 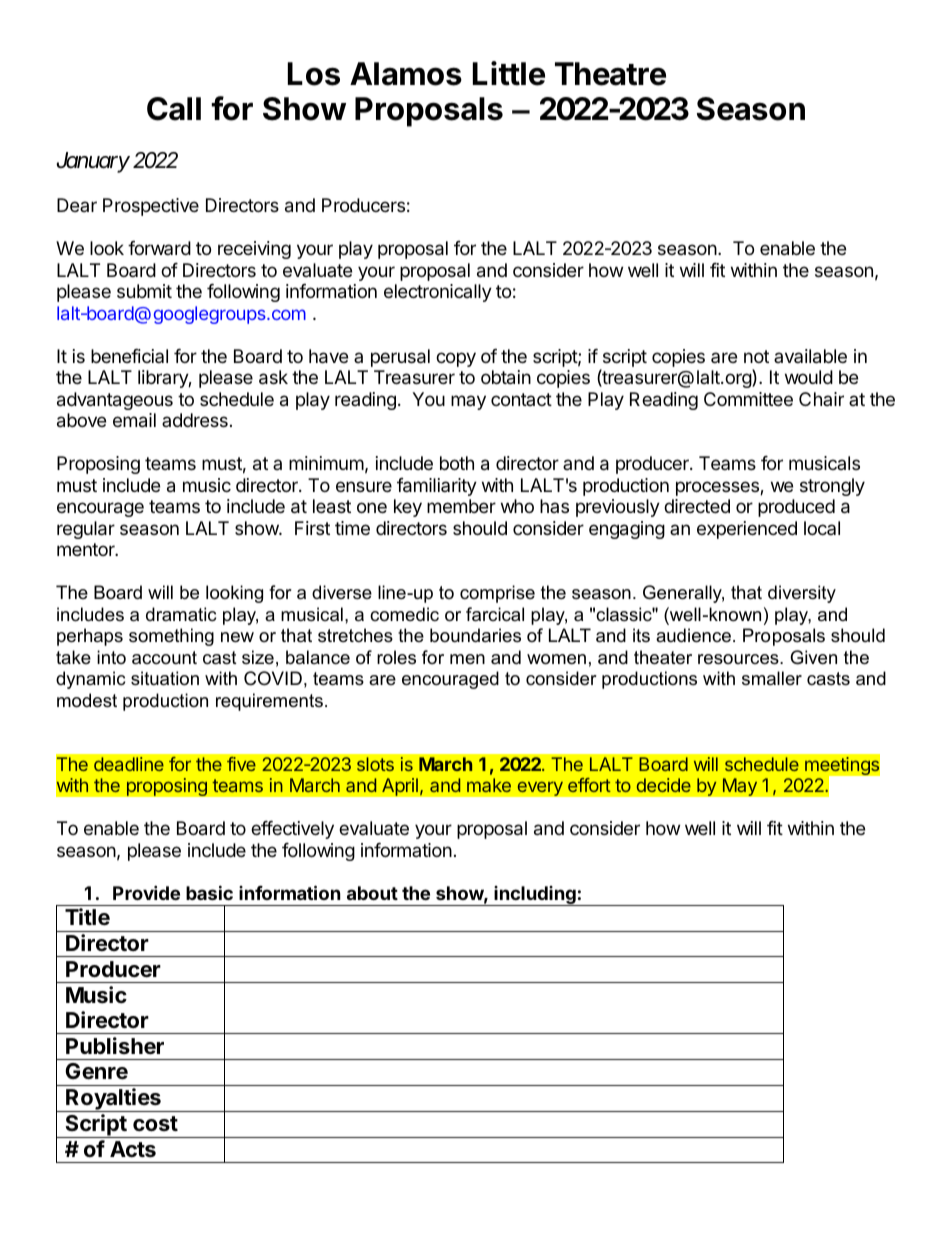 I want to click on cost, so click(x=155, y=1123).
